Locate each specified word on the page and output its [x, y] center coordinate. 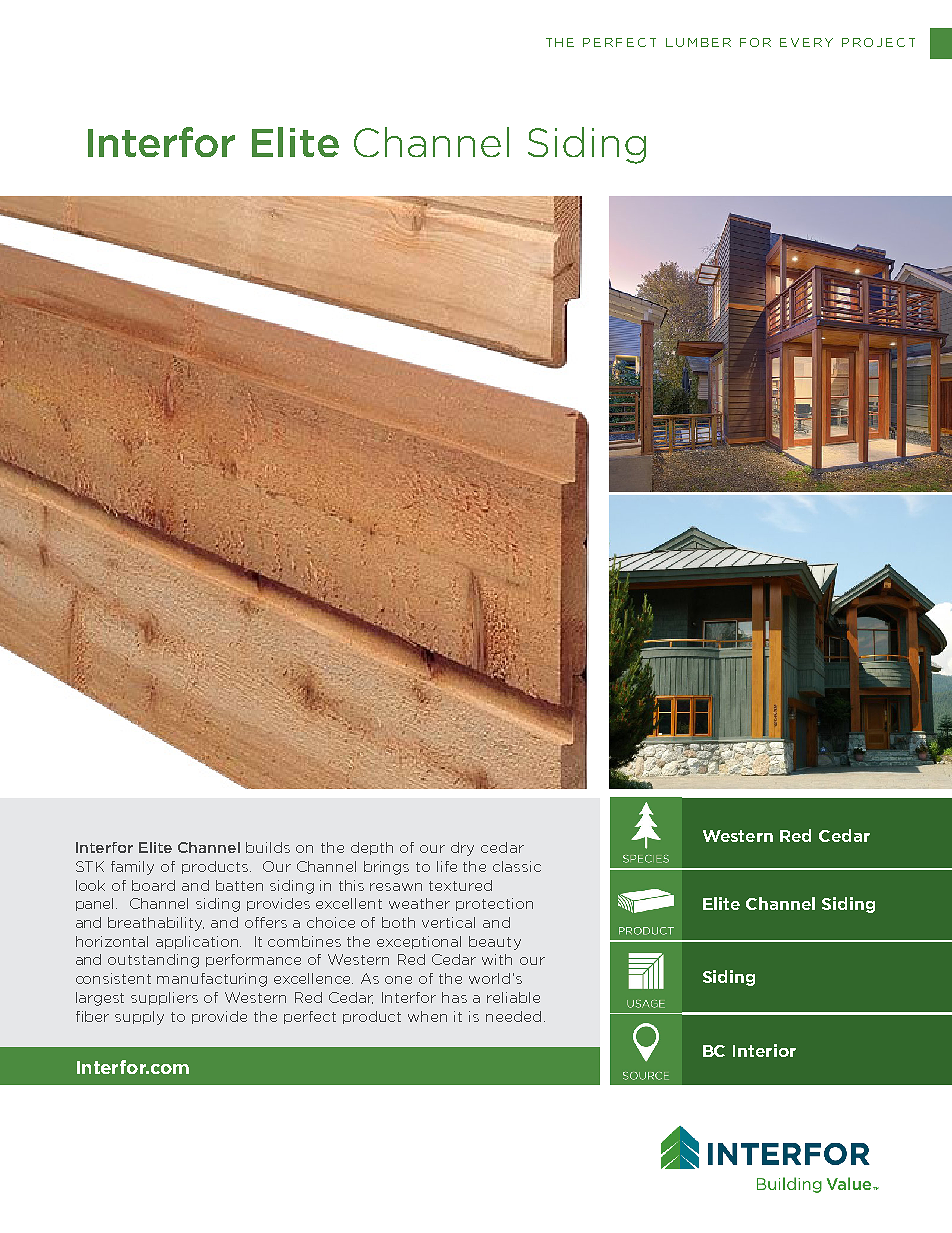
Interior [764, 1050]
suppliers [164, 998]
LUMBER [698, 42]
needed [513, 1016]
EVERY [806, 42]
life [447, 866]
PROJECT [878, 42]
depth [372, 848]
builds [268, 847]
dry [462, 849]
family [132, 868]
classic [517, 866]
